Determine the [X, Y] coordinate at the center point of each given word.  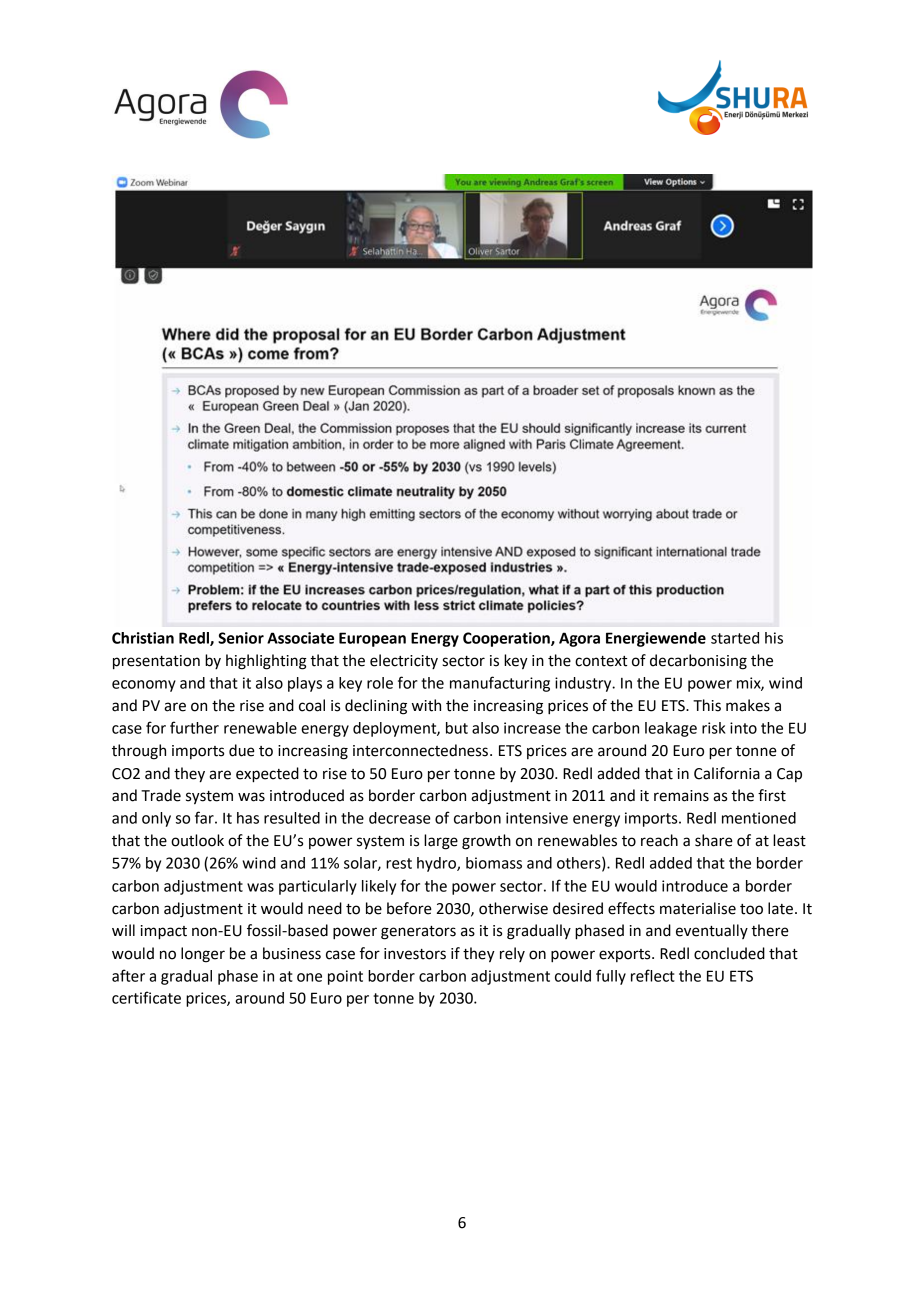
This [707, 705]
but [457, 728]
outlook [197, 840]
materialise [698, 908]
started [735, 638]
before [409, 908]
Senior [241, 638]
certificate [146, 997]
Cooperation [507, 639]
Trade [161, 795]
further [194, 727]
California [727, 773]
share [714, 840]
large [441, 842]
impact [164, 932]
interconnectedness [420, 750]
